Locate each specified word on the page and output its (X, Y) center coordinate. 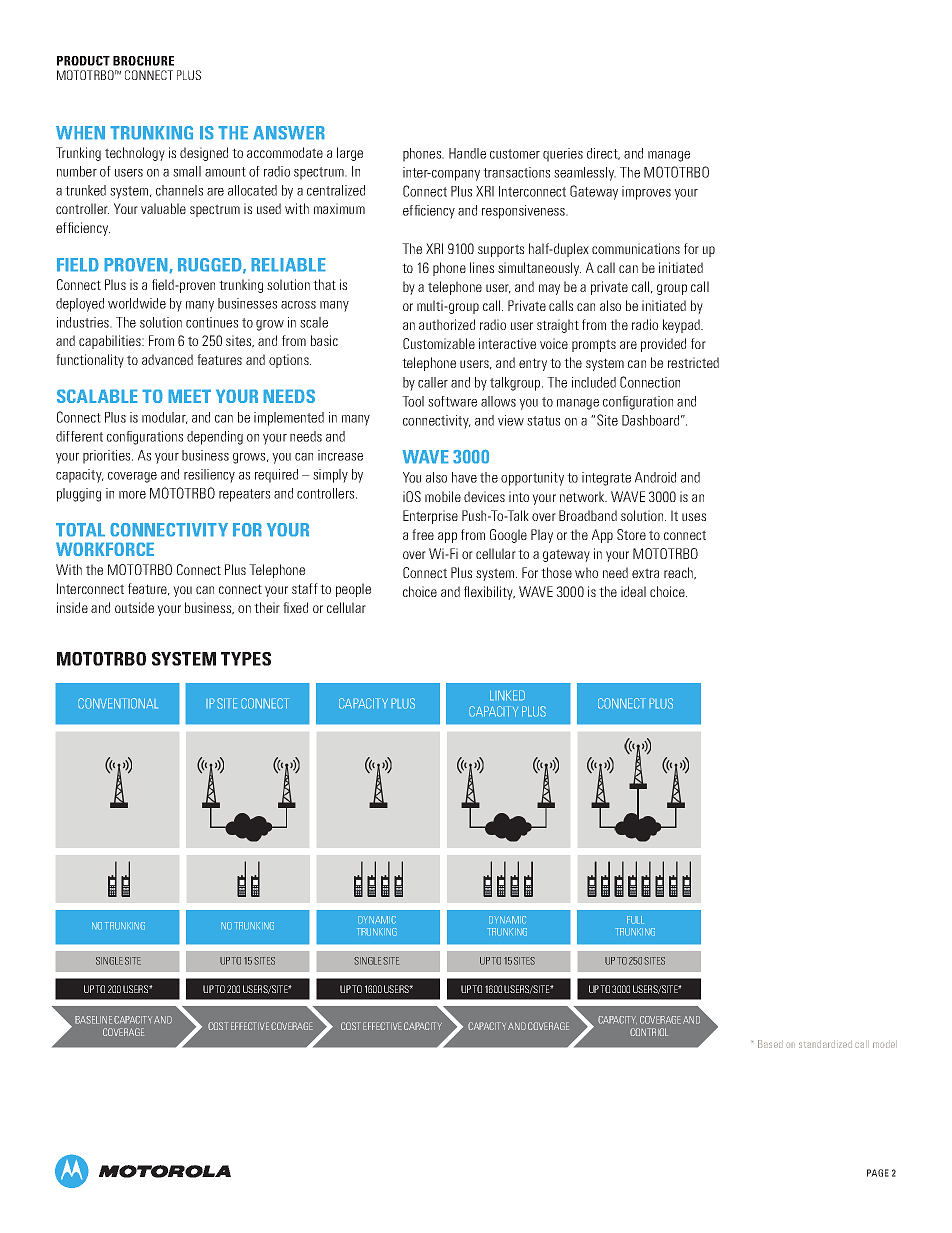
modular (165, 418)
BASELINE (93, 1020)
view (511, 420)
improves (646, 193)
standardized (825, 1045)
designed (204, 154)
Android (655, 477)
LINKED (507, 695)
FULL (635, 920)
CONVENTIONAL (118, 703)
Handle (467, 153)
